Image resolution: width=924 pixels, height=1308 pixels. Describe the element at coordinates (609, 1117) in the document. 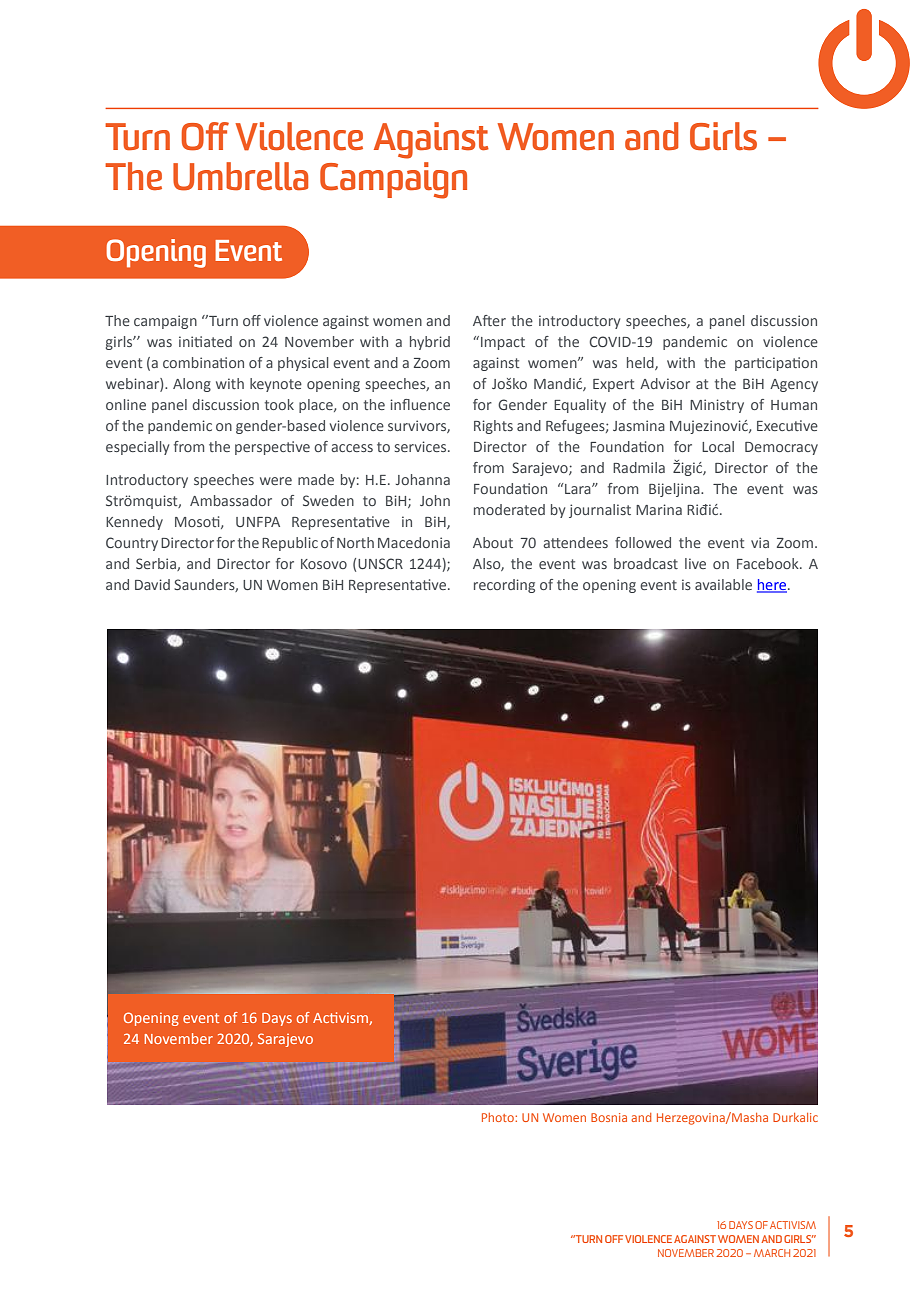

I see `Bosnia` at that location.
